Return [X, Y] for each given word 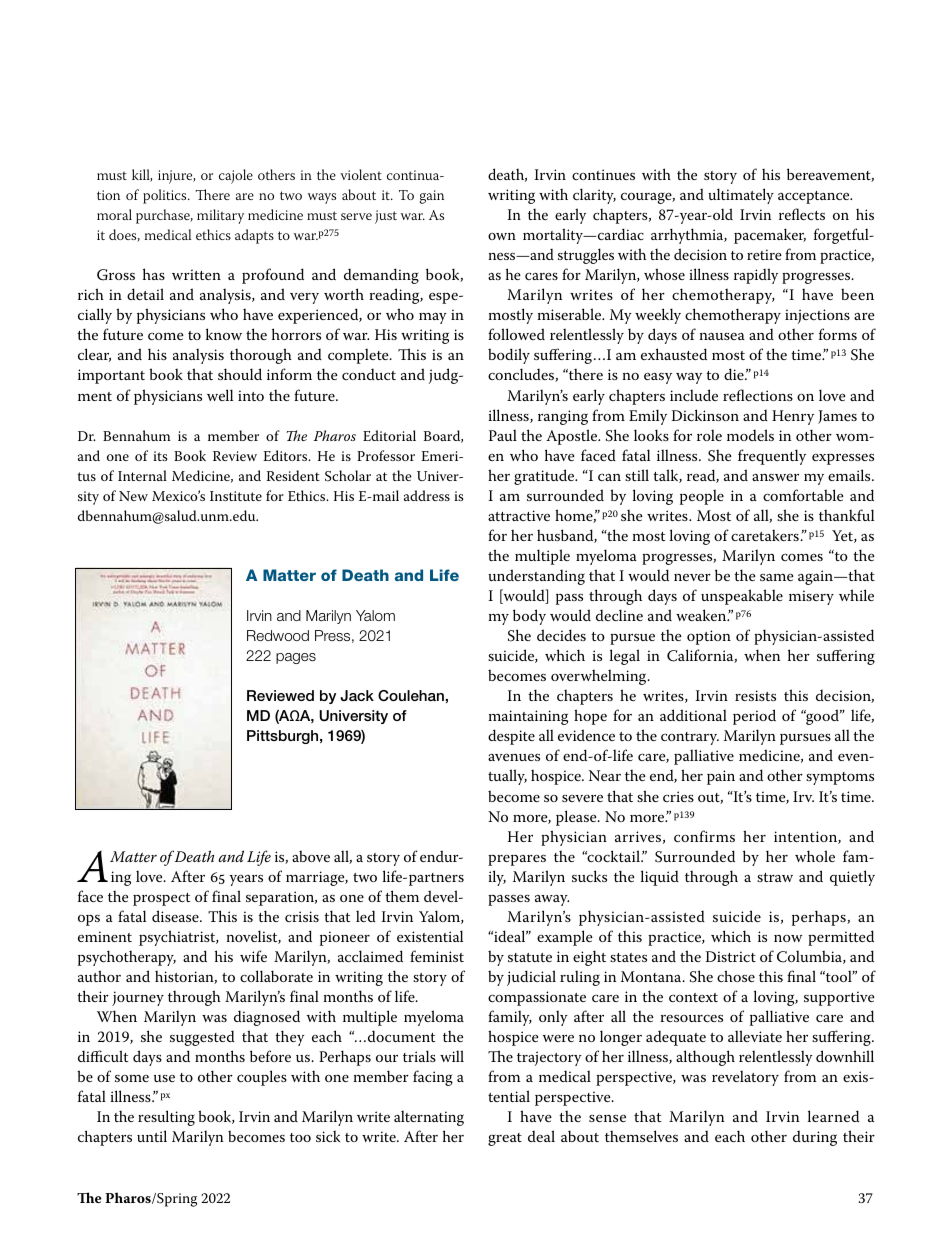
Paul [503, 435]
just [386, 217]
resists [755, 695]
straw [775, 877]
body [529, 617]
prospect [161, 899]
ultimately [741, 196]
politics [166, 196]
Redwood [278, 635]
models [750, 435]
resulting [166, 1118]
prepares [517, 860]
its [160, 456]
